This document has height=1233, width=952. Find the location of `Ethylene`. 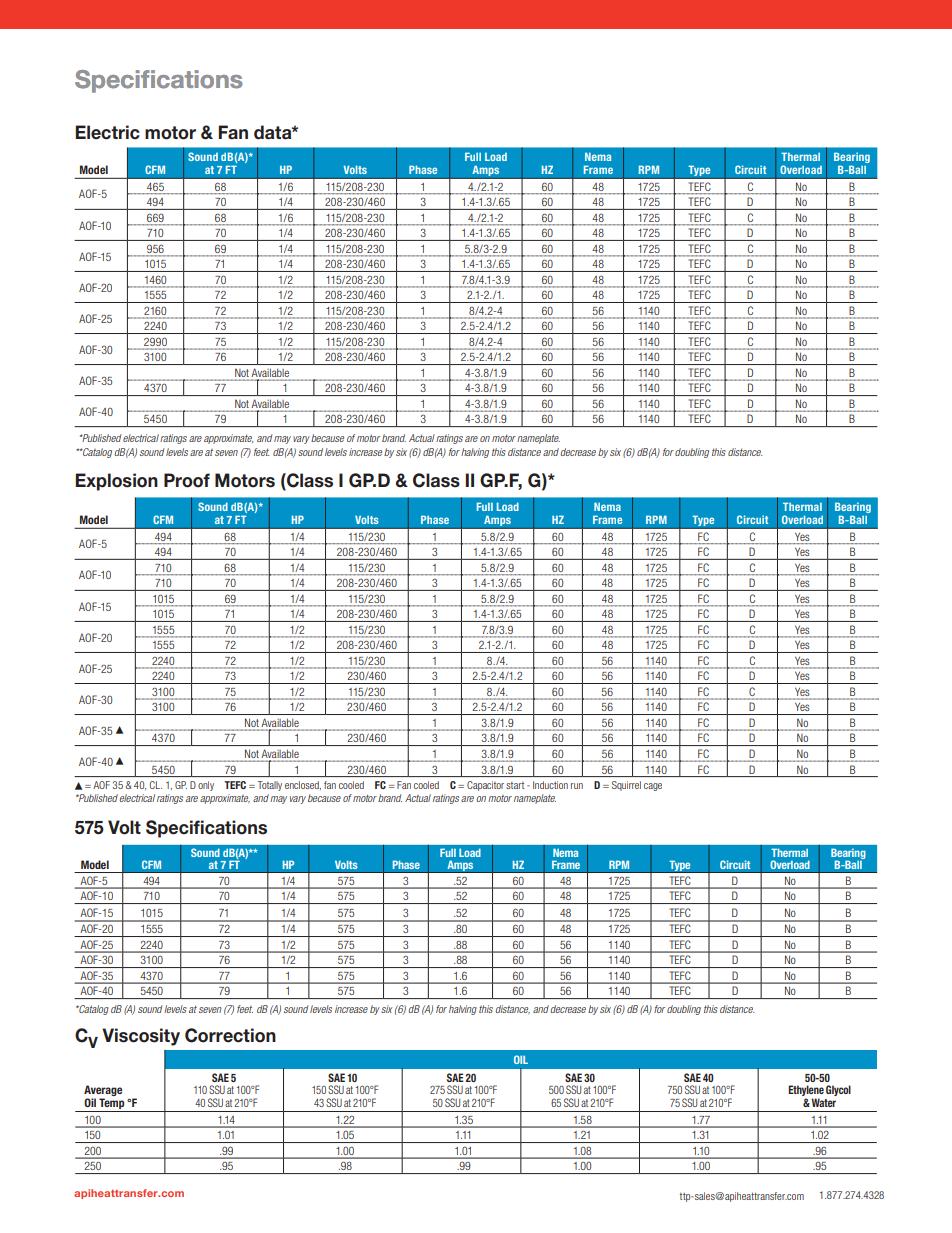

Ethylene is located at coordinates (806, 1092).
